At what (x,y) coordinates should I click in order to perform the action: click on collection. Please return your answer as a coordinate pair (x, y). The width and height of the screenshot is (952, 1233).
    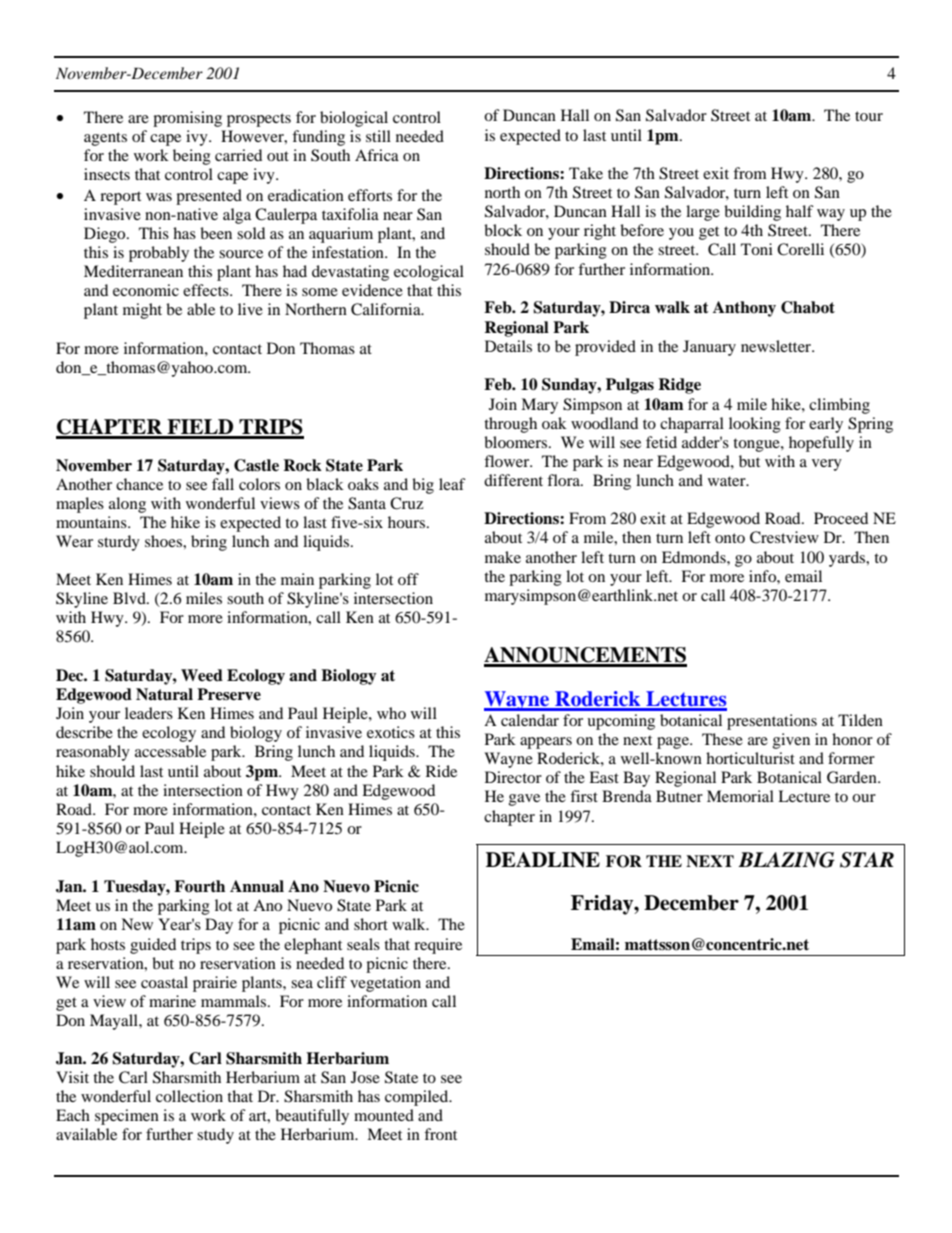
    Looking at the image, I should click on (189, 1096).
